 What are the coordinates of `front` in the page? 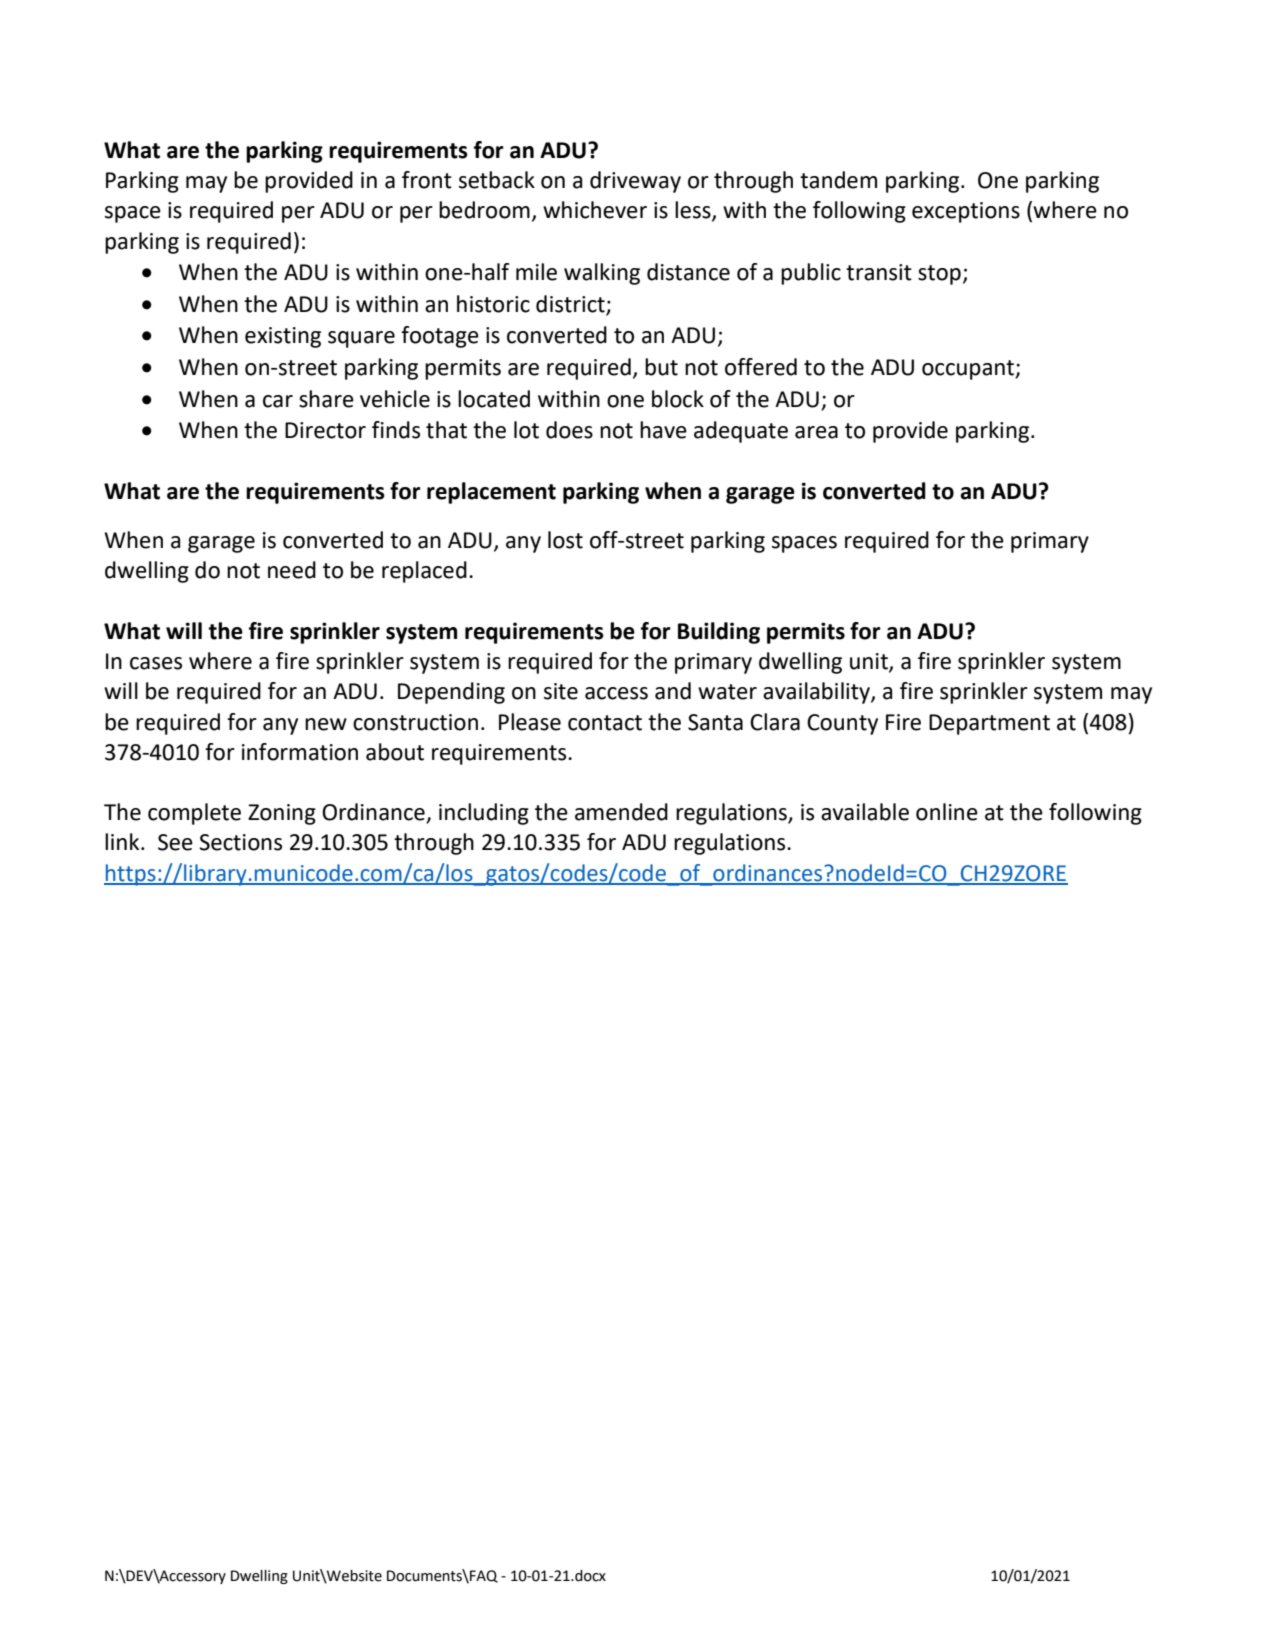 It's located at (427, 180).
